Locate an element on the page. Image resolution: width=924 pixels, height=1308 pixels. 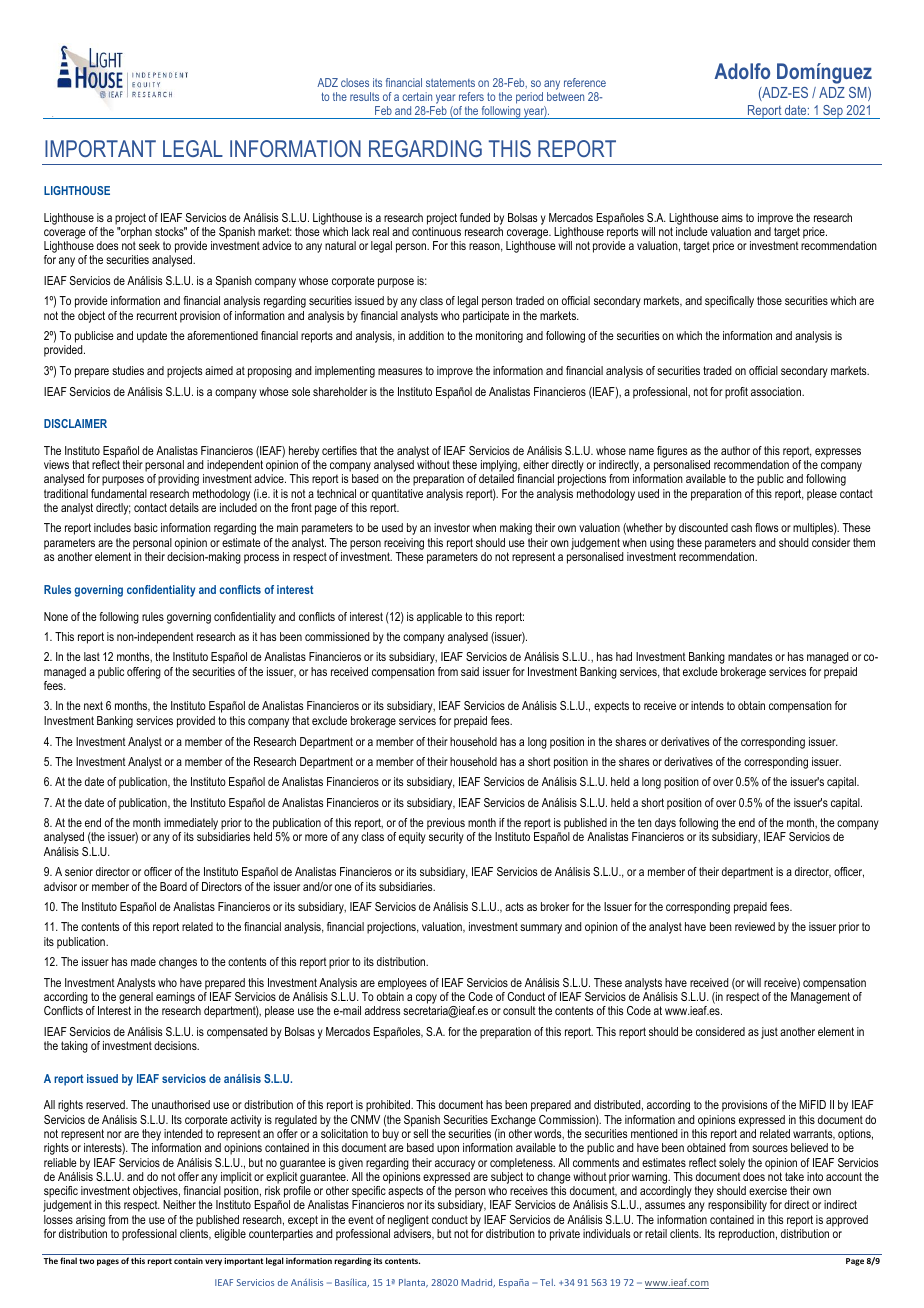
made is located at coordinates (143, 961).
